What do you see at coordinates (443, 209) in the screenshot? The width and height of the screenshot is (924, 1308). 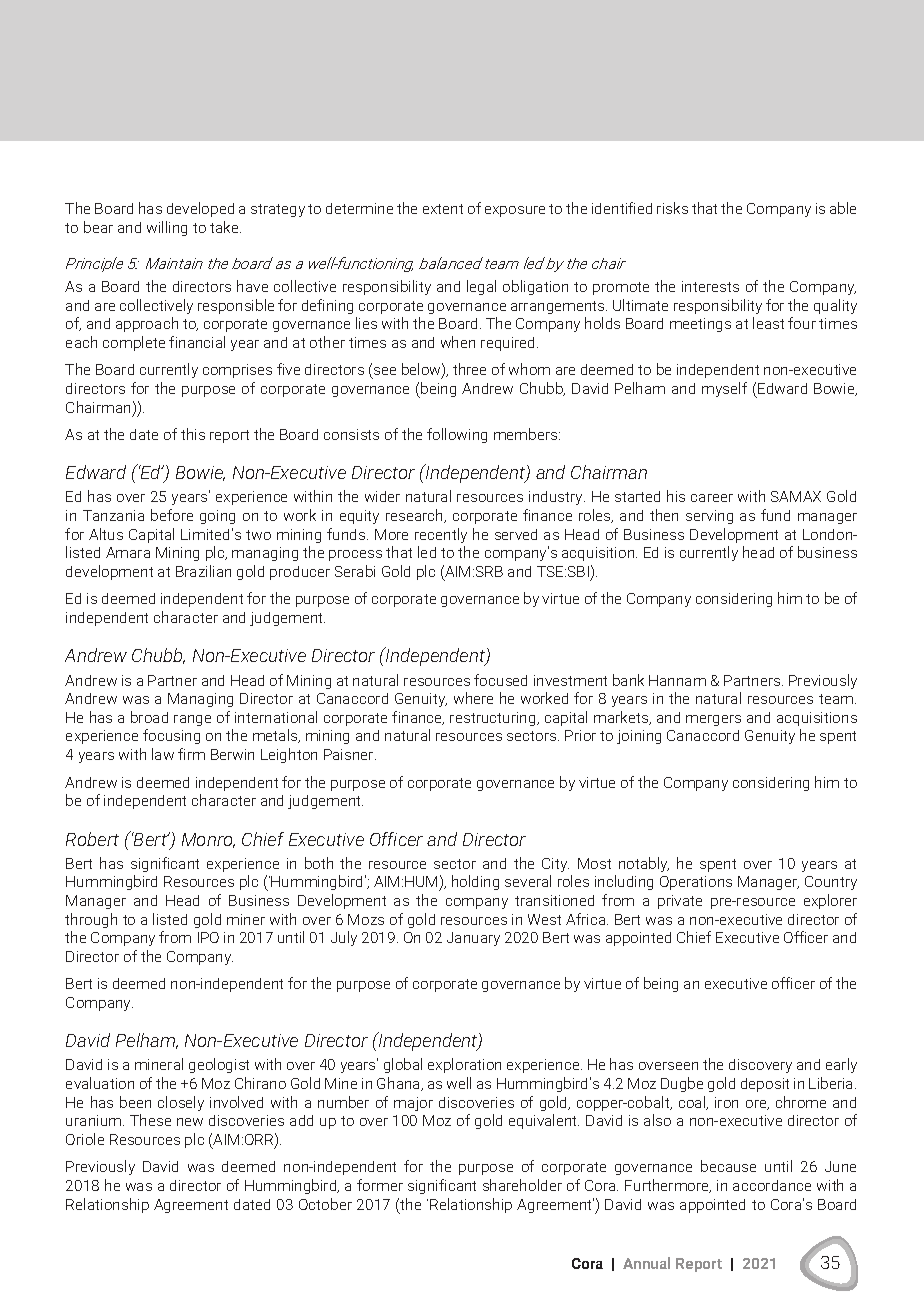 I see `extent` at bounding box center [443, 209].
